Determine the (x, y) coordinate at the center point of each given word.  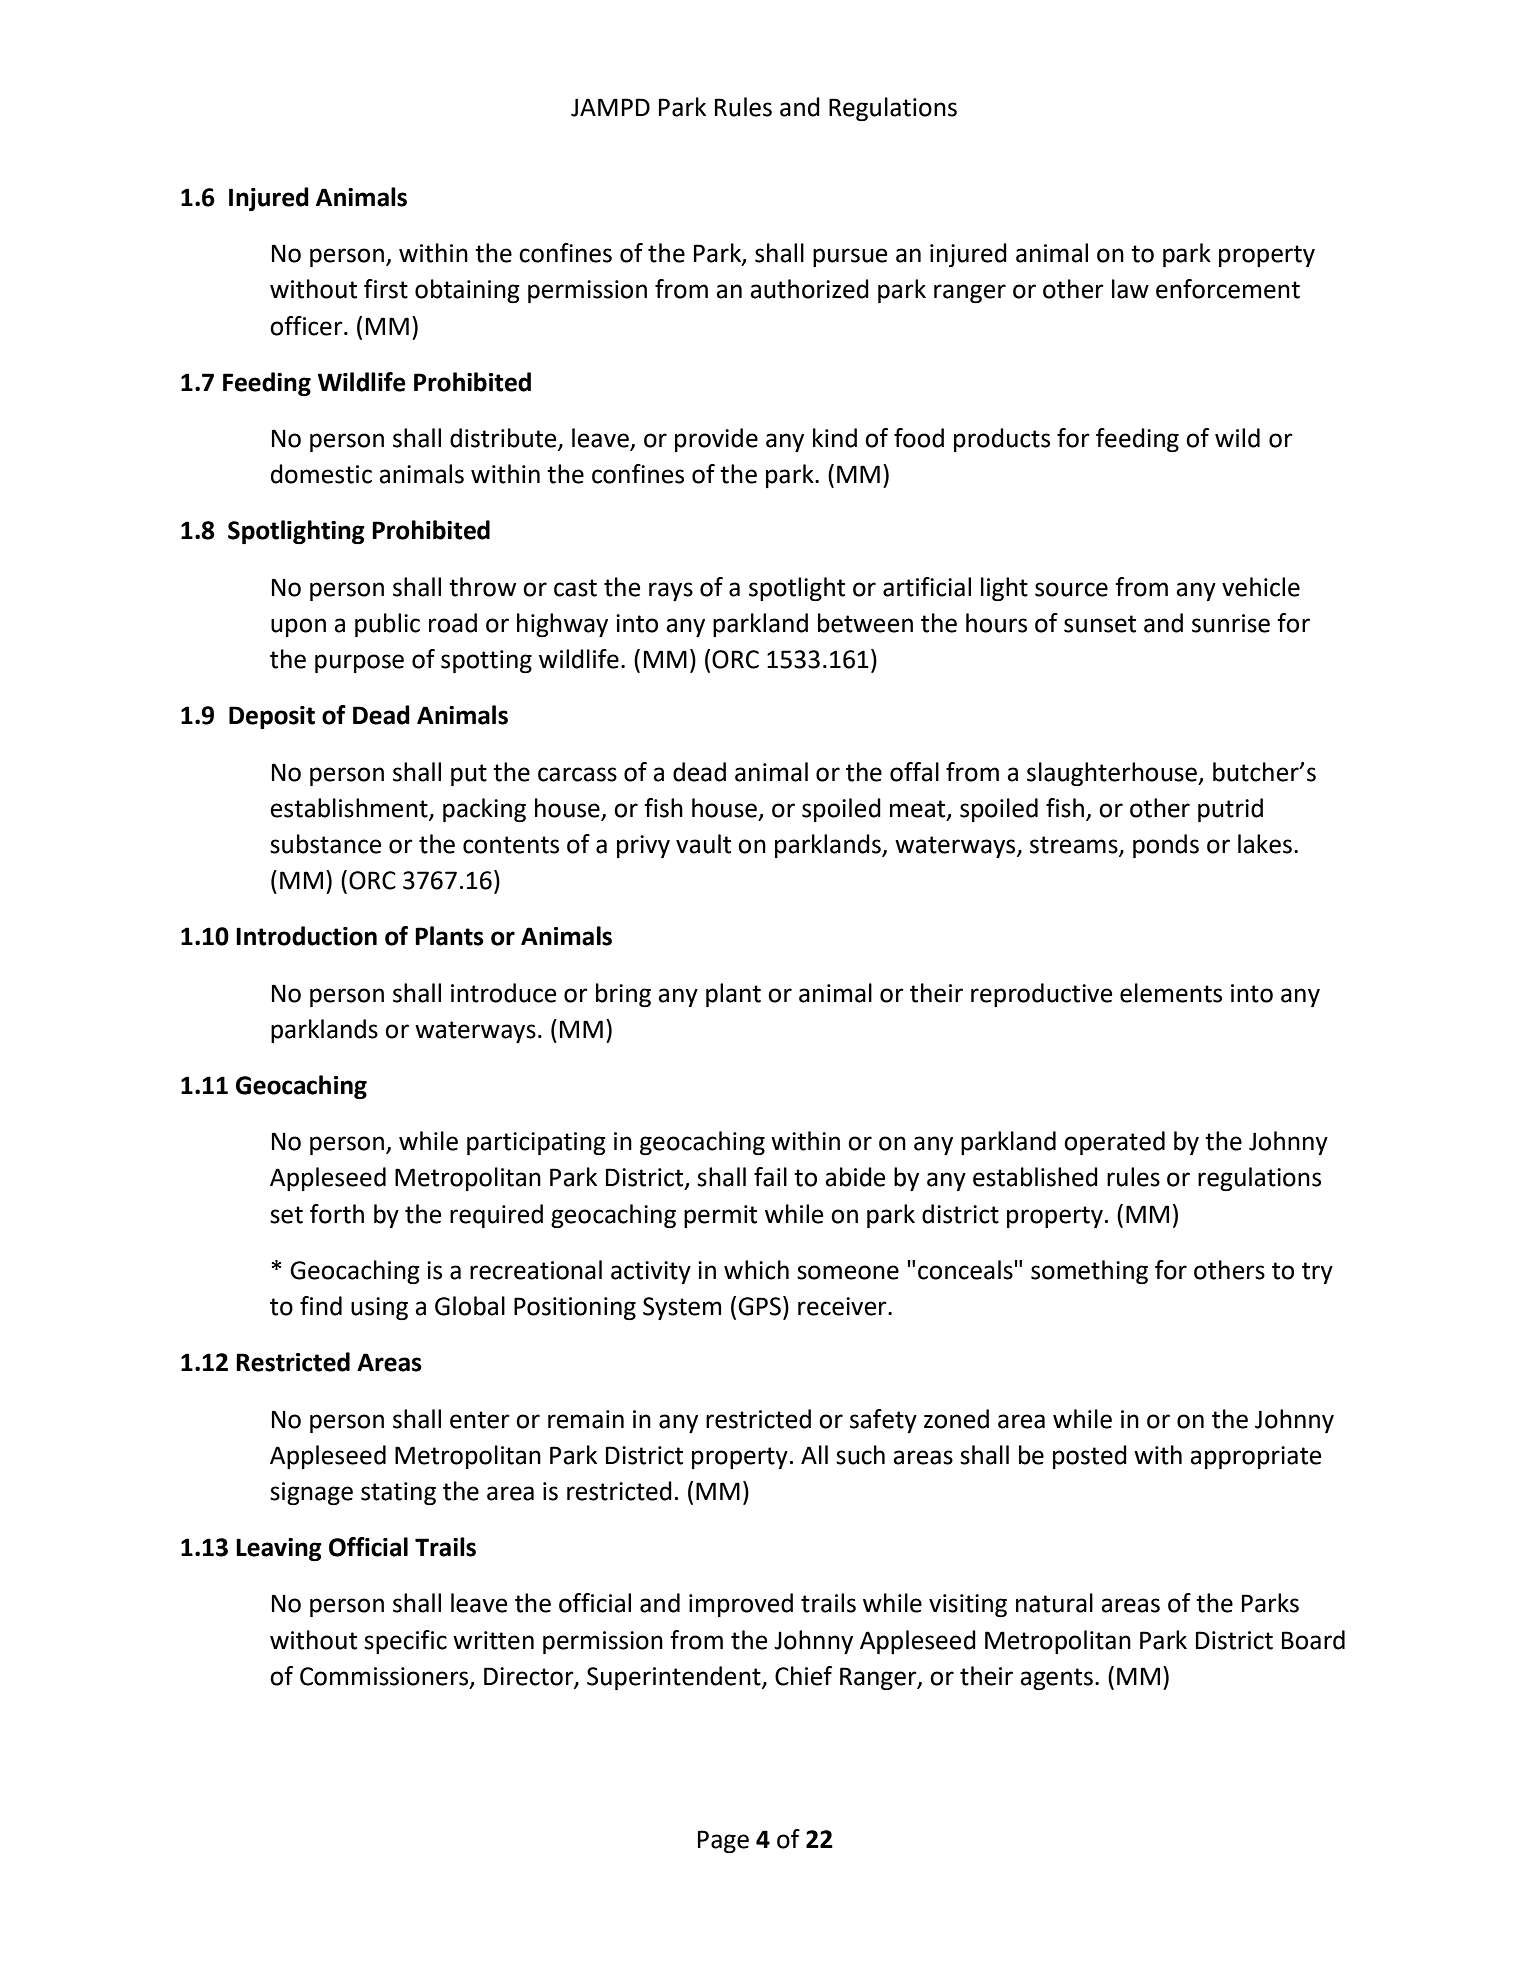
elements (1171, 993)
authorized (809, 289)
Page (723, 1841)
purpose (359, 663)
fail (770, 1177)
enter (480, 1420)
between (865, 623)
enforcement (1228, 289)
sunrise (1231, 623)
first (386, 289)
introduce (503, 993)
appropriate (1255, 1457)
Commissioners (385, 1677)
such (860, 1455)
